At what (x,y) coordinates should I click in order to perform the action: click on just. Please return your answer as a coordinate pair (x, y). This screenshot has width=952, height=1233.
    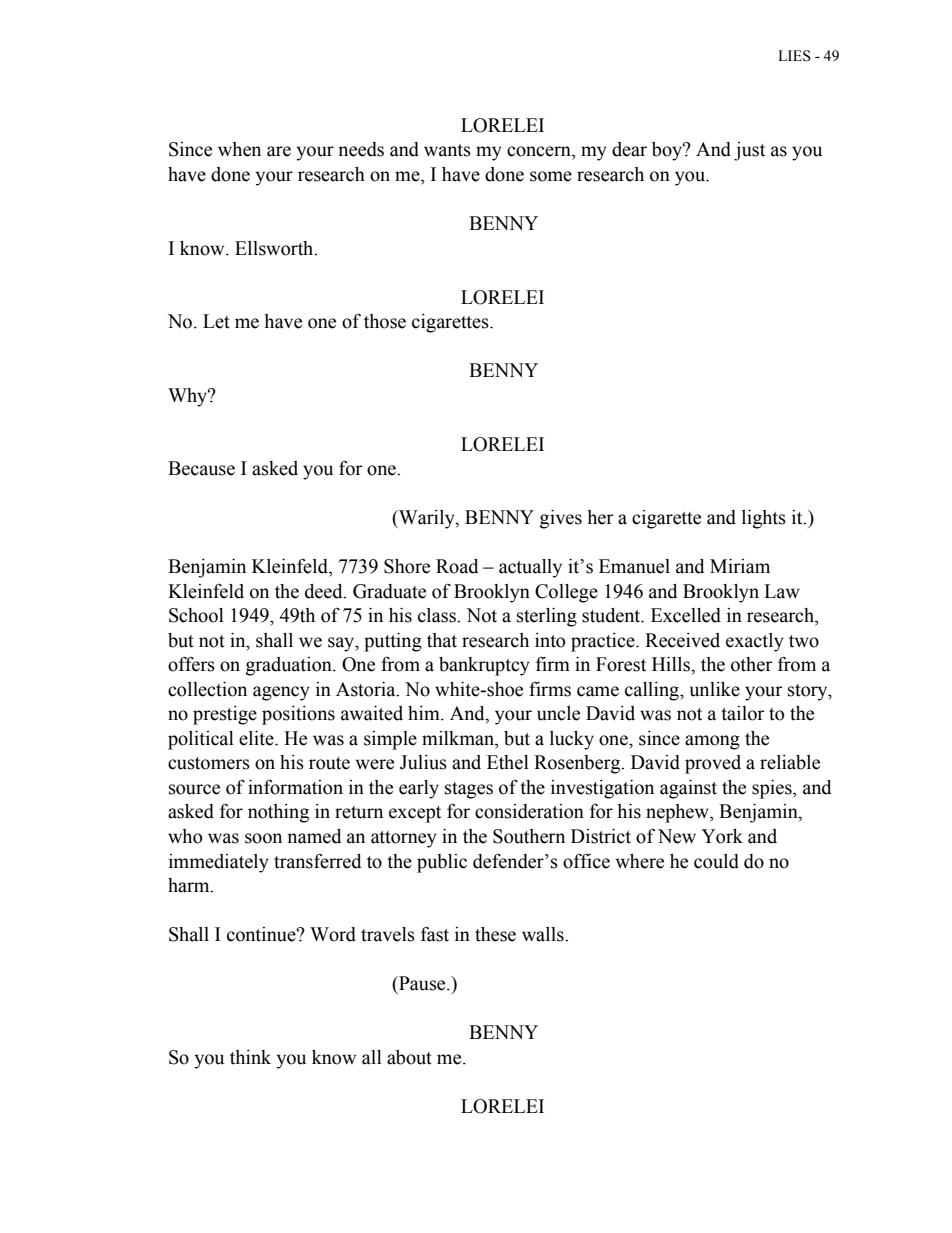
    Looking at the image, I should click on (749, 151).
